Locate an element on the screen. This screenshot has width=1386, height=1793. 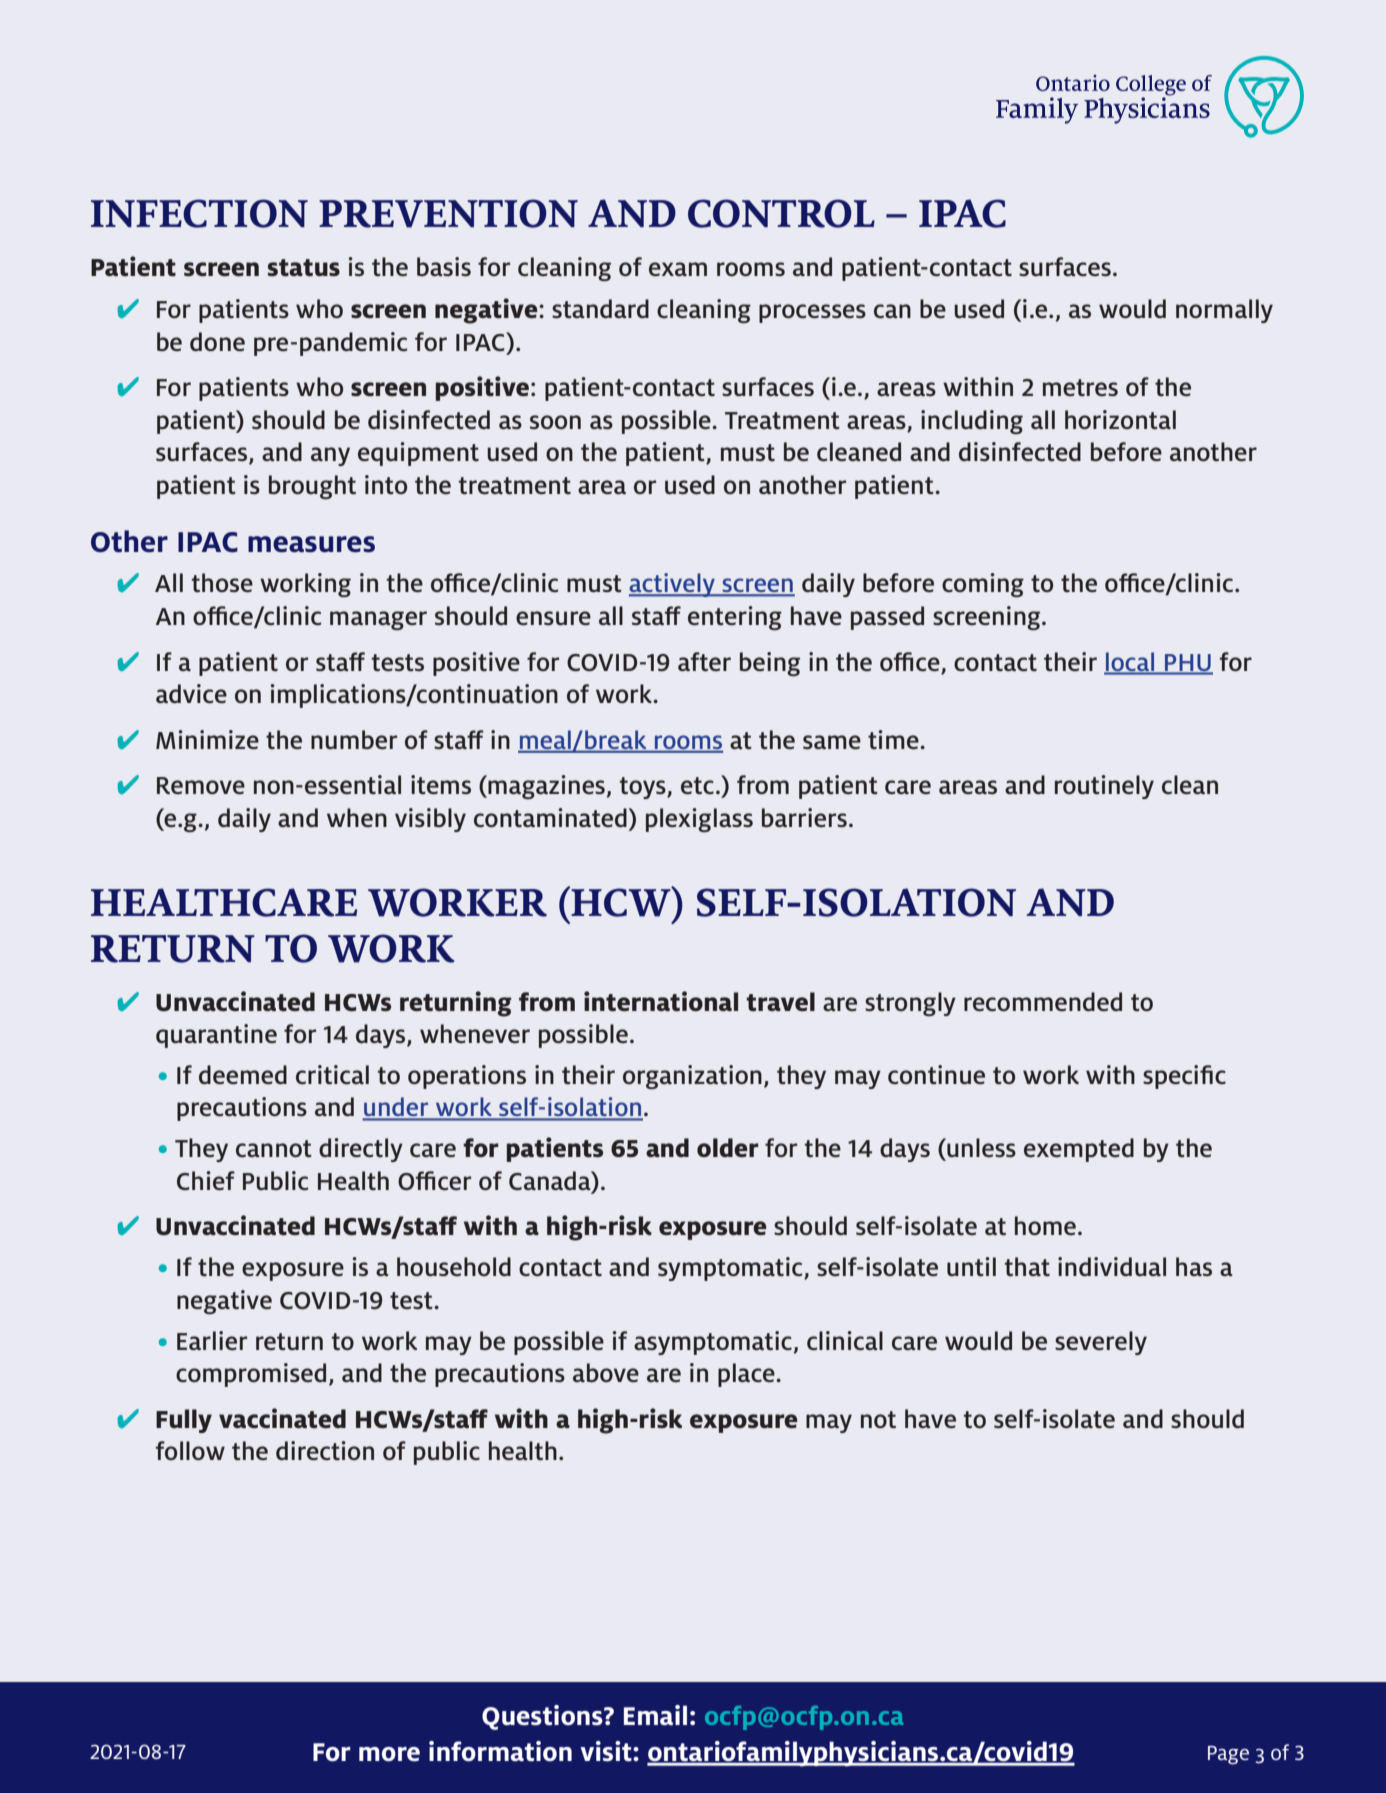
status is located at coordinates (304, 267).
